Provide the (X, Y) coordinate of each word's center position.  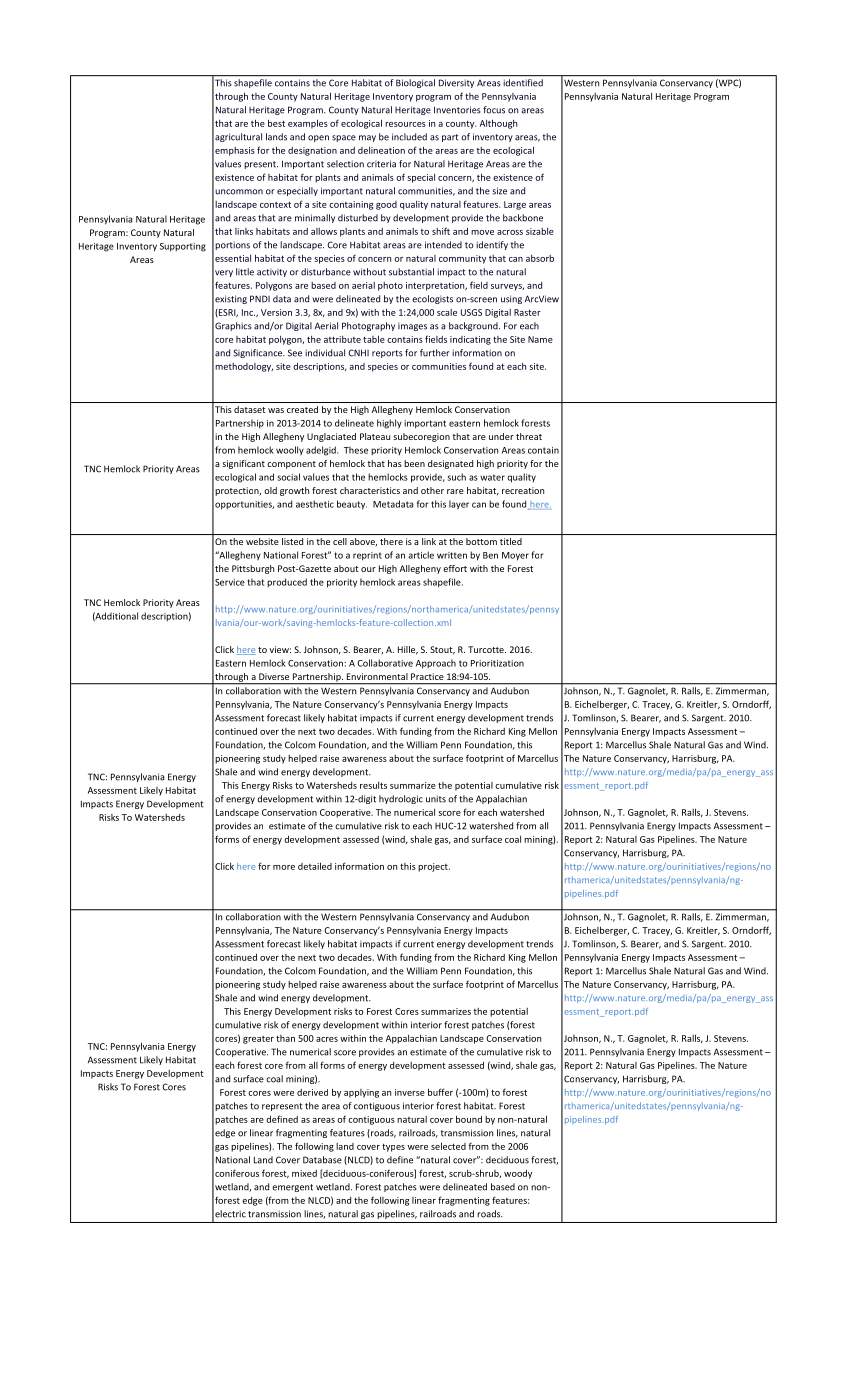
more (284, 867)
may (367, 138)
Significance (259, 353)
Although (498, 124)
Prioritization (497, 663)
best (276, 123)
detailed (315, 866)
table (374, 339)
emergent (292, 1188)
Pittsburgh (253, 569)
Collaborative (385, 663)
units (436, 799)
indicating (470, 340)
